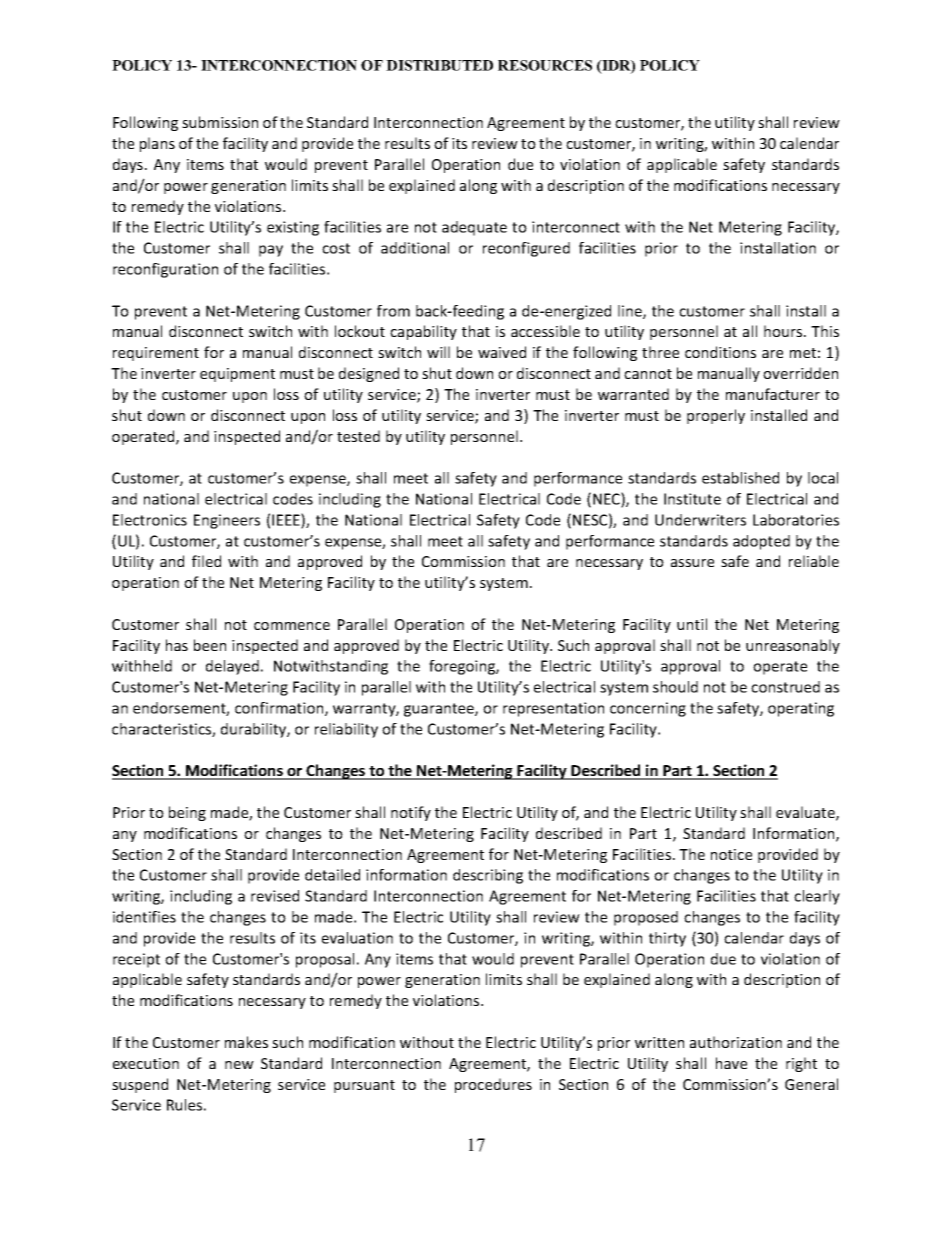 The image size is (952, 1233). Describe the element at coordinates (439, 65) in the image. I see `DISTRIBUTED` at that location.
